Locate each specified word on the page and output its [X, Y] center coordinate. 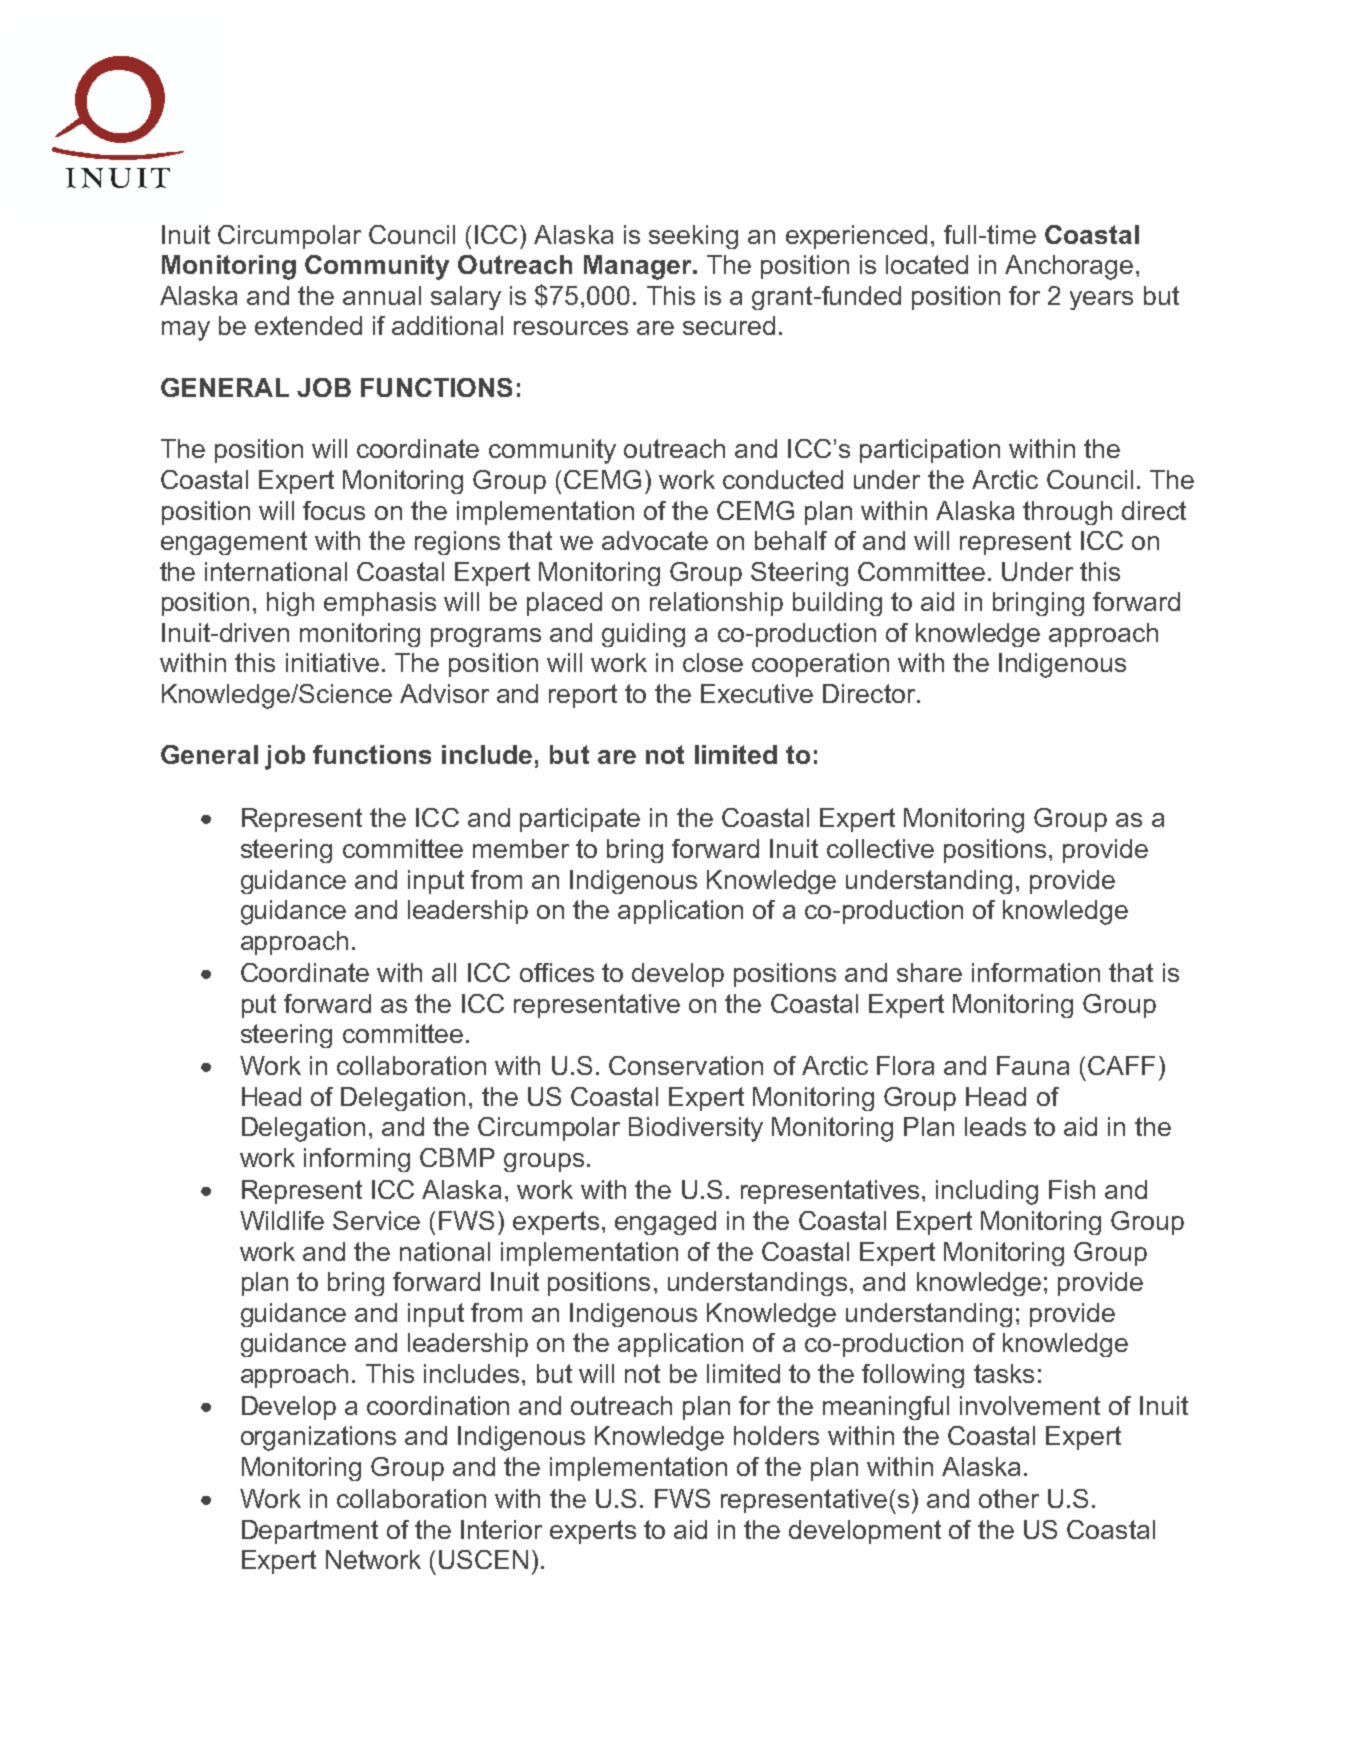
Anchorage [1069, 267]
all [444, 972]
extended [308, 325]
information [1036, 972]
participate [580, 820]
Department [310, 1532]
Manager [639, 267]
